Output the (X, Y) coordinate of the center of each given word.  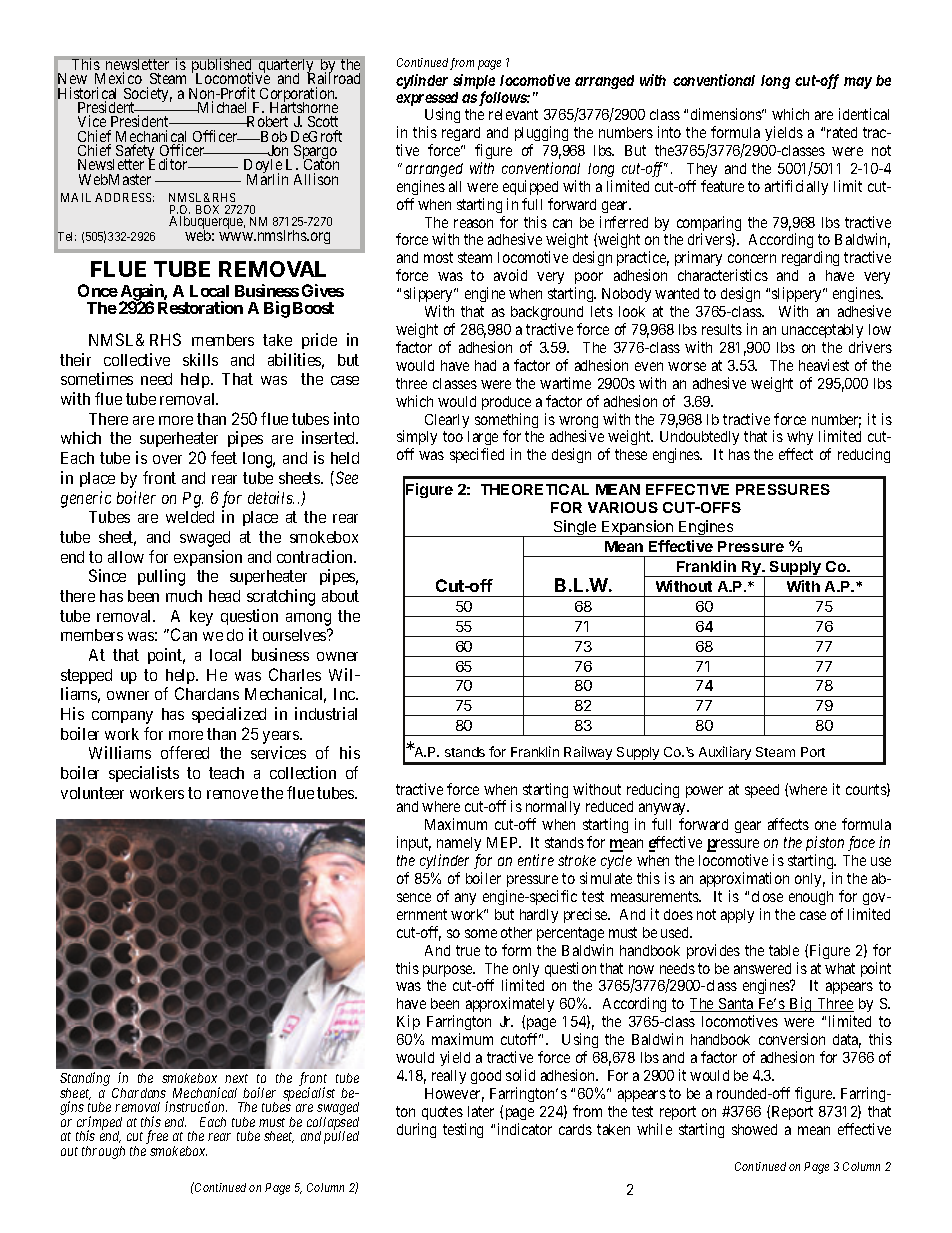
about (340, 596)
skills (200, 359)
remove (232, 794)
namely (459, 846)
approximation (744, 879)
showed (754, 1129)
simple (474, 83)
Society (148, 96)
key (201, 618)
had (485, 365)
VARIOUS (623, 507)
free (157, 1137)
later (481, 1111)
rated (842, 132)
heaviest (824, 365)
